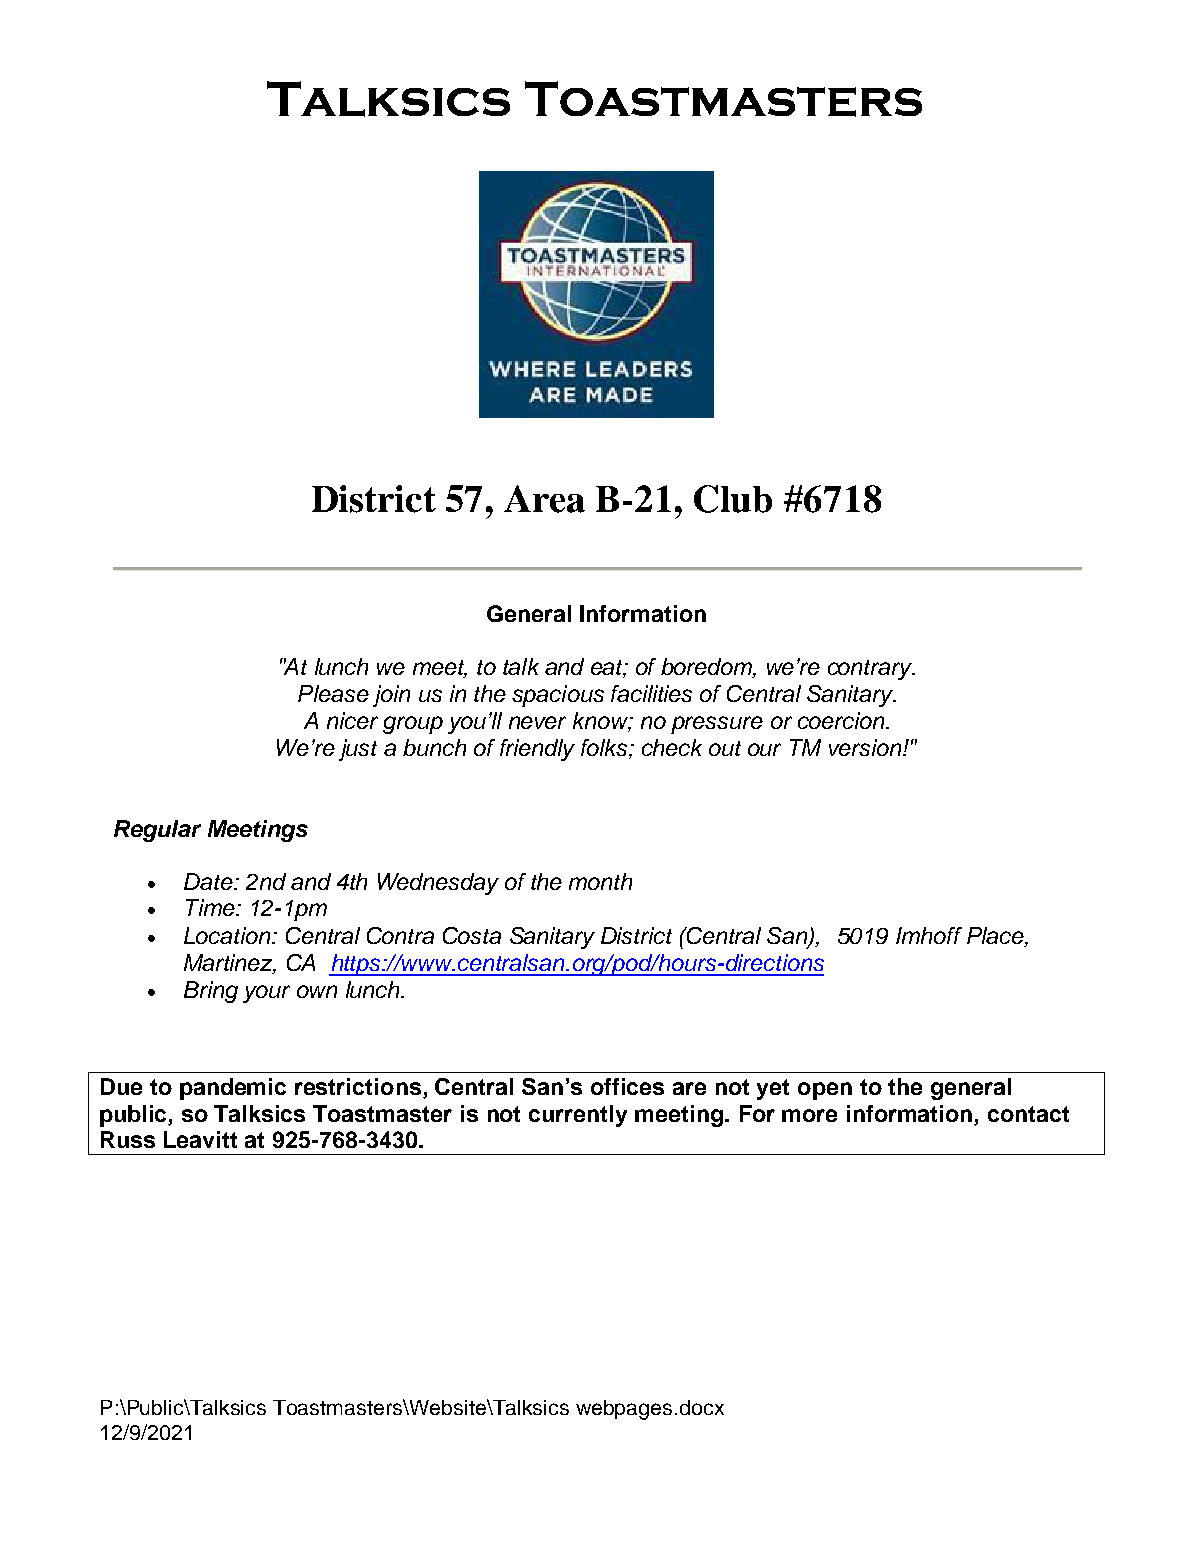 Image resolution: width=1193 pixels, height=1543 pixels. I want to click on Club, so click(733, 499).
